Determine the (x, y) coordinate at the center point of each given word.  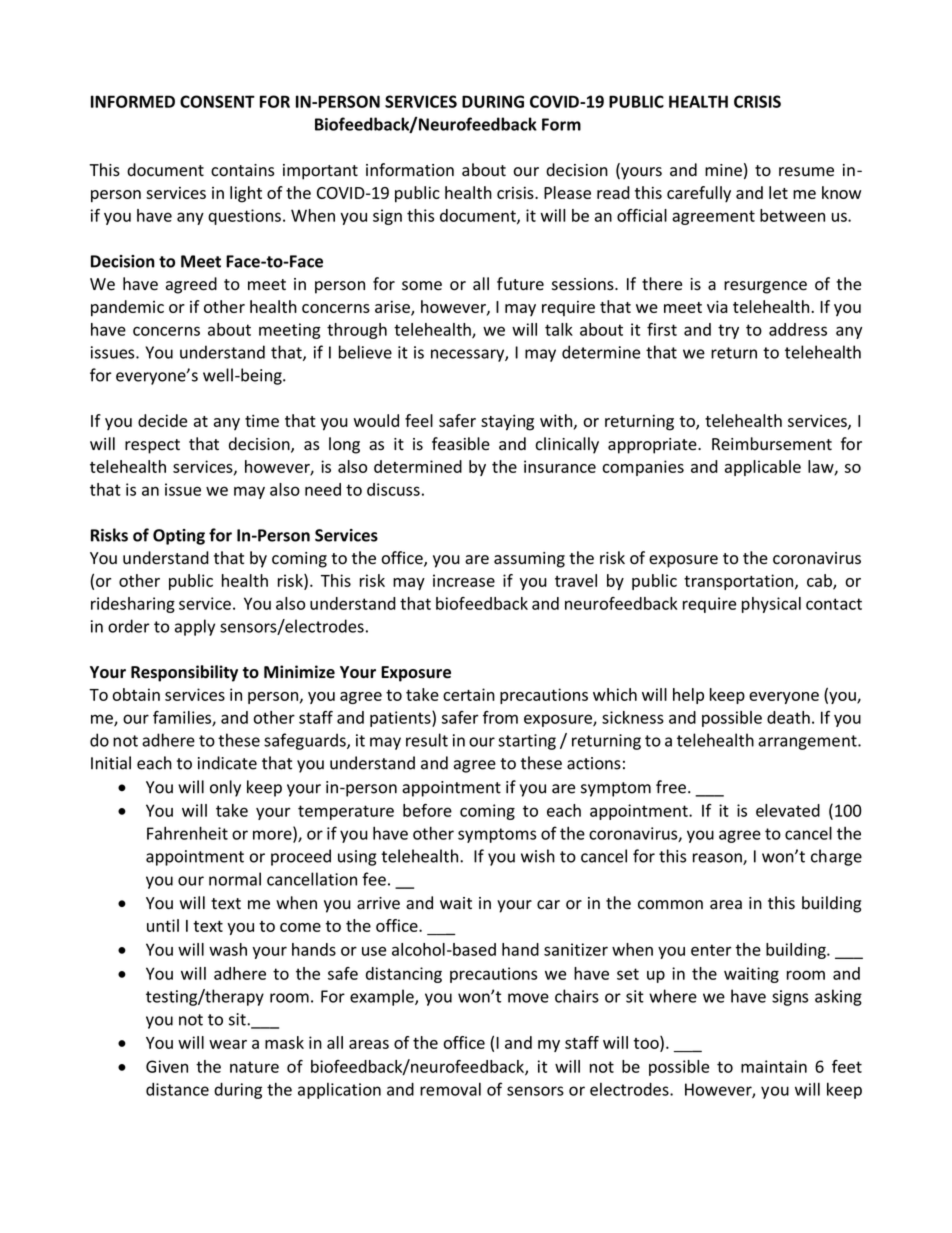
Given (167, 1066)
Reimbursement (772, 444)
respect (152, 446)
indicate (227, 763)
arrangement (808, 742)
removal (450, 1089)
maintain (774, 1066)
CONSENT (217, 101)
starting (527, 742)
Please (567, 192)
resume (806, 172)
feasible (461, 444)
